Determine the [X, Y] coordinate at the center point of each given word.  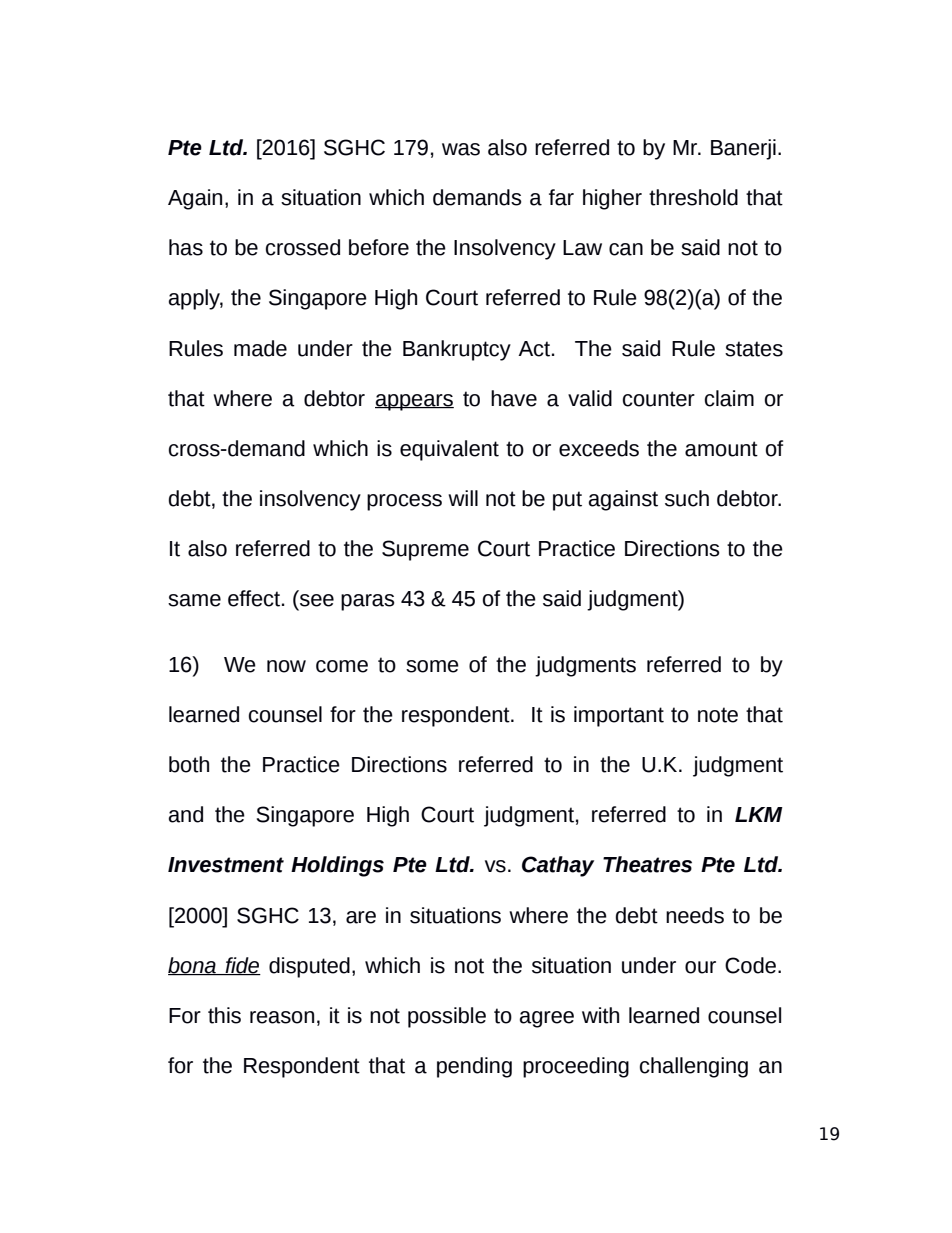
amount [721, 449]
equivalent [449, 450]
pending [474, 1067]
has [186, 247]
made [260, 348]
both [189, 764]
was [461, 149]
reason [282, 1017]
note [718, 715]
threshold [693, 197]
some [432, 666]
